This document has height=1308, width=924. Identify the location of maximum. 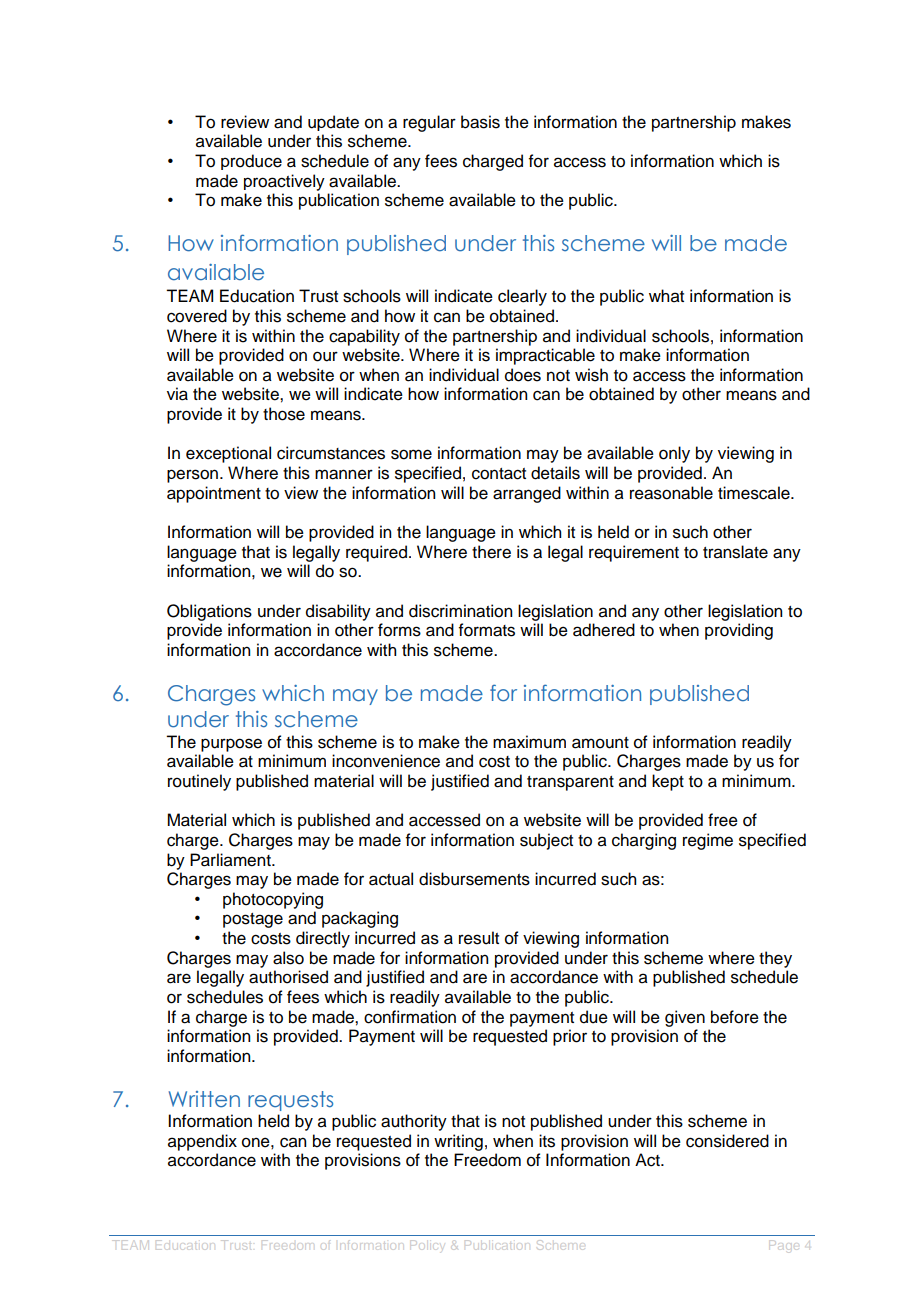
(529, 742).
